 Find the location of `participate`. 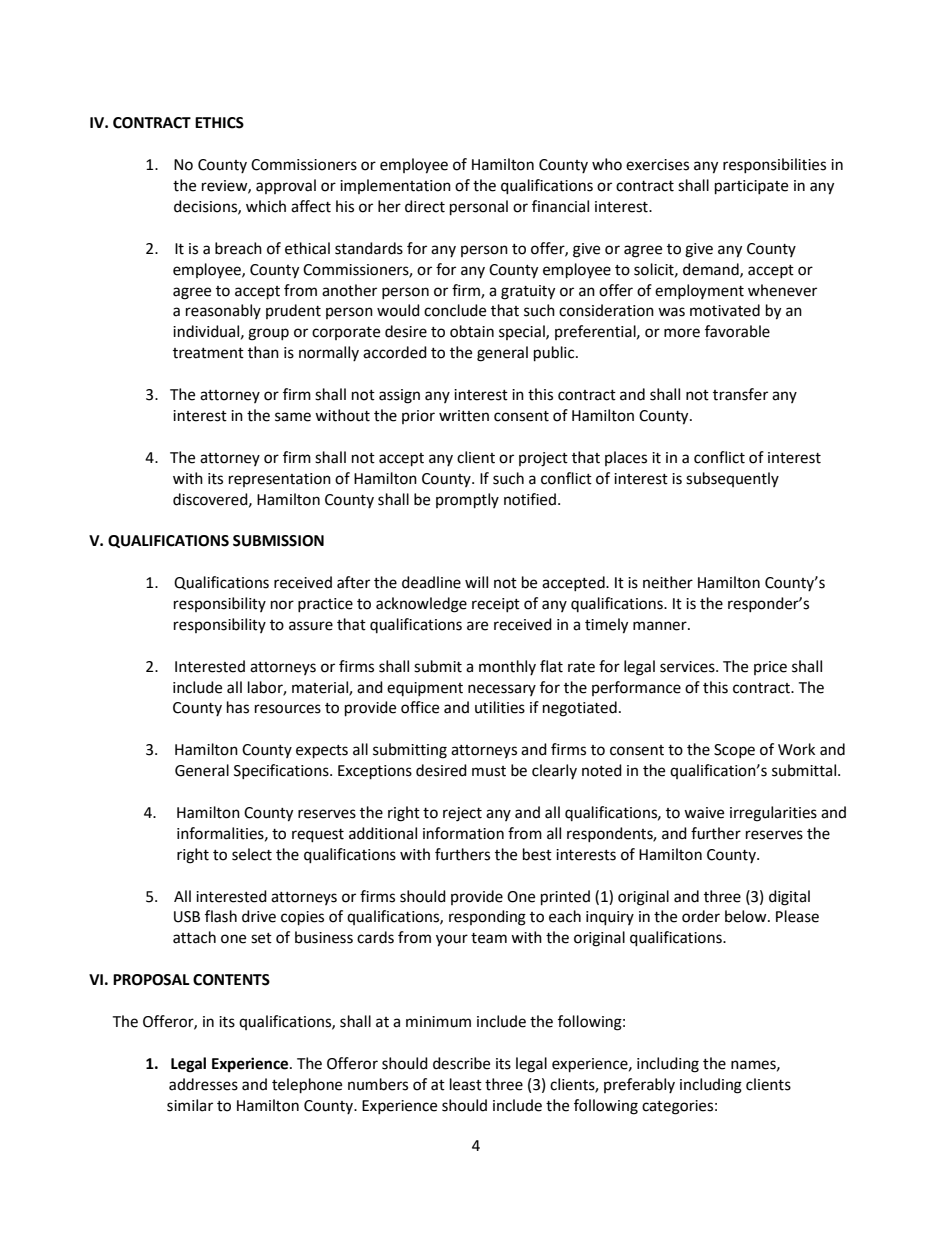

participate is located at coordinates (751, 187).
